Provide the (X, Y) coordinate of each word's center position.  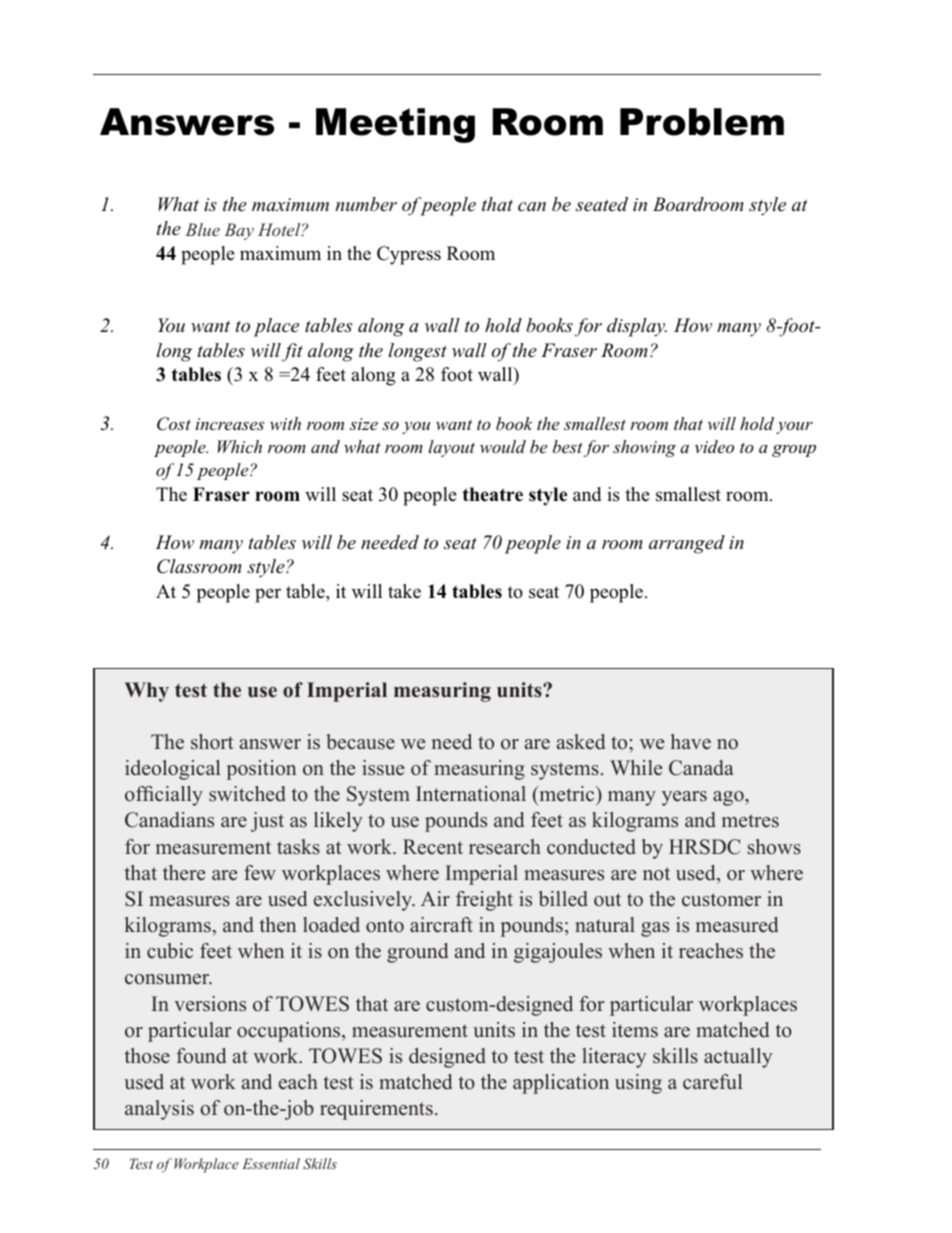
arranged (687, 544)
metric (568, 795)
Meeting (395, 125)
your (794, 428)
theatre (492, 494)
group (794, 450)
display (637, 327)
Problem (702, 122)
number (366, 204)
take (404, 591)
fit (292, 352)
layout (451, 448)
